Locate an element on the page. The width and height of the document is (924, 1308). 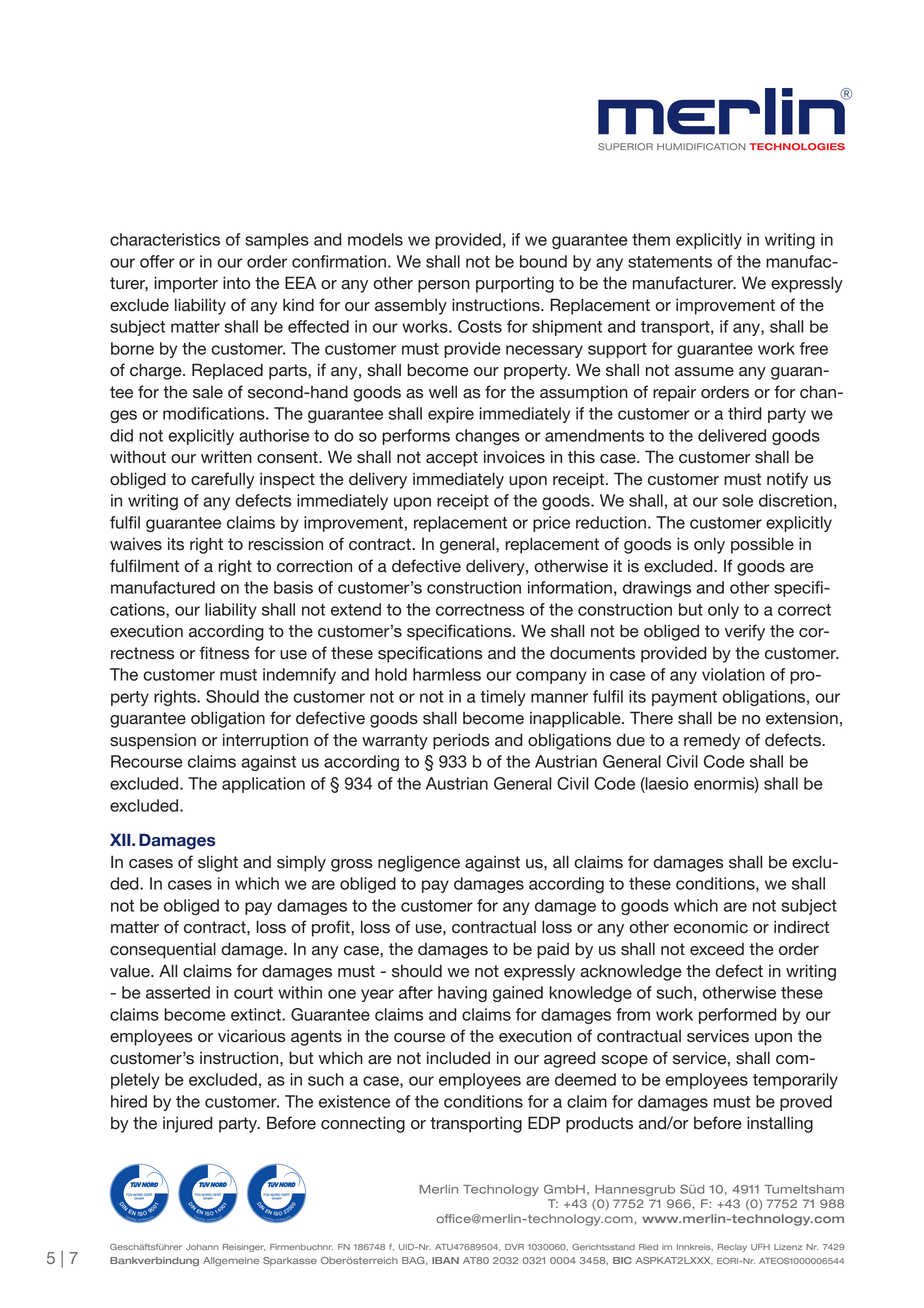
person is located at coordinates (444, 286).
